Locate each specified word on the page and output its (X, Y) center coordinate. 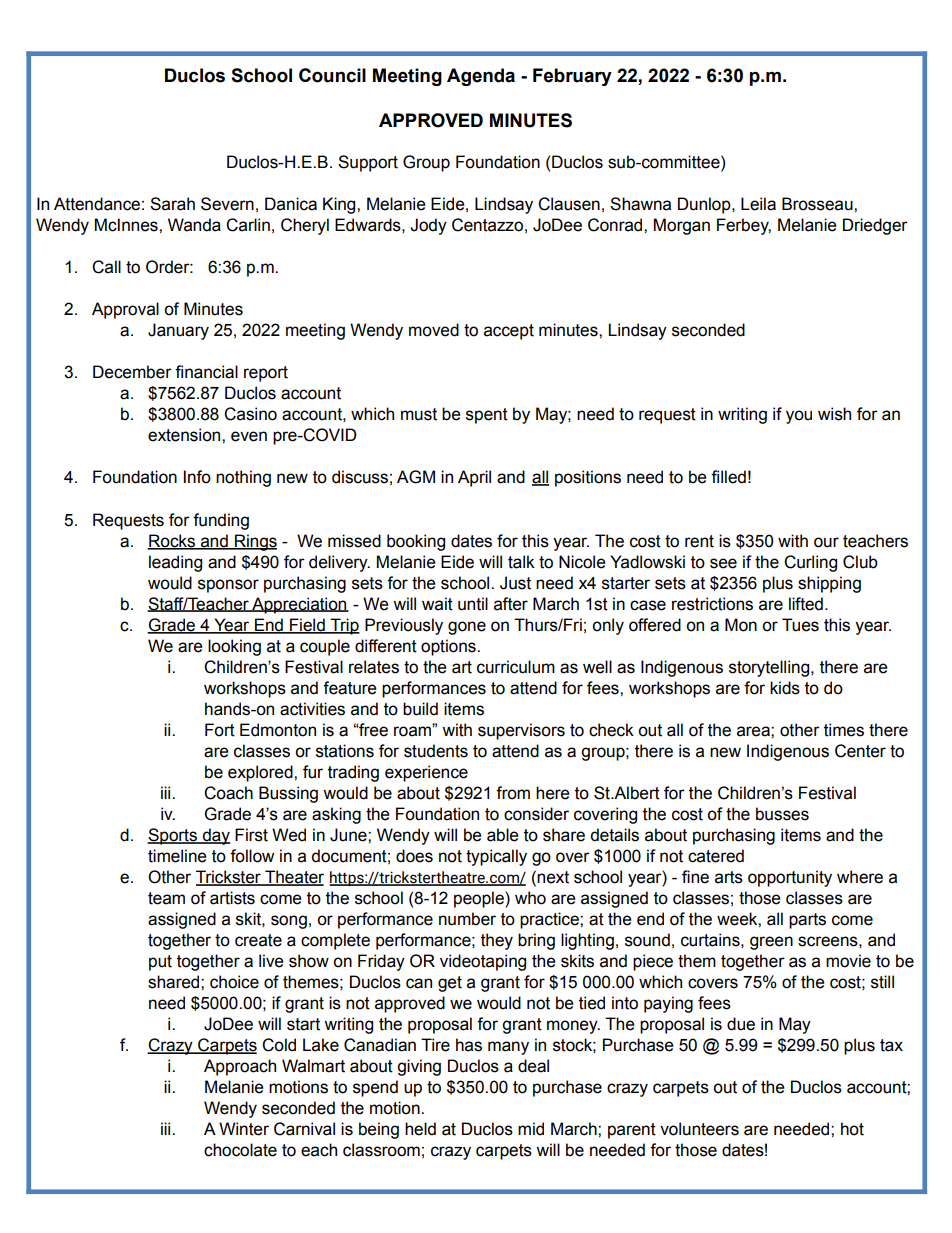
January (178, 331)
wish (834, 414)
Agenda (481, 77)
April (474, 478)
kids (785, 688)
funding (221, 521)
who (530, 898)
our (826, 542)
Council (332, 75)
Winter (244, 1129)
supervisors (521, 731)
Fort (220, 730)
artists (232, 898)
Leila (758, 204)
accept (509, 332)
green (771, 943)
